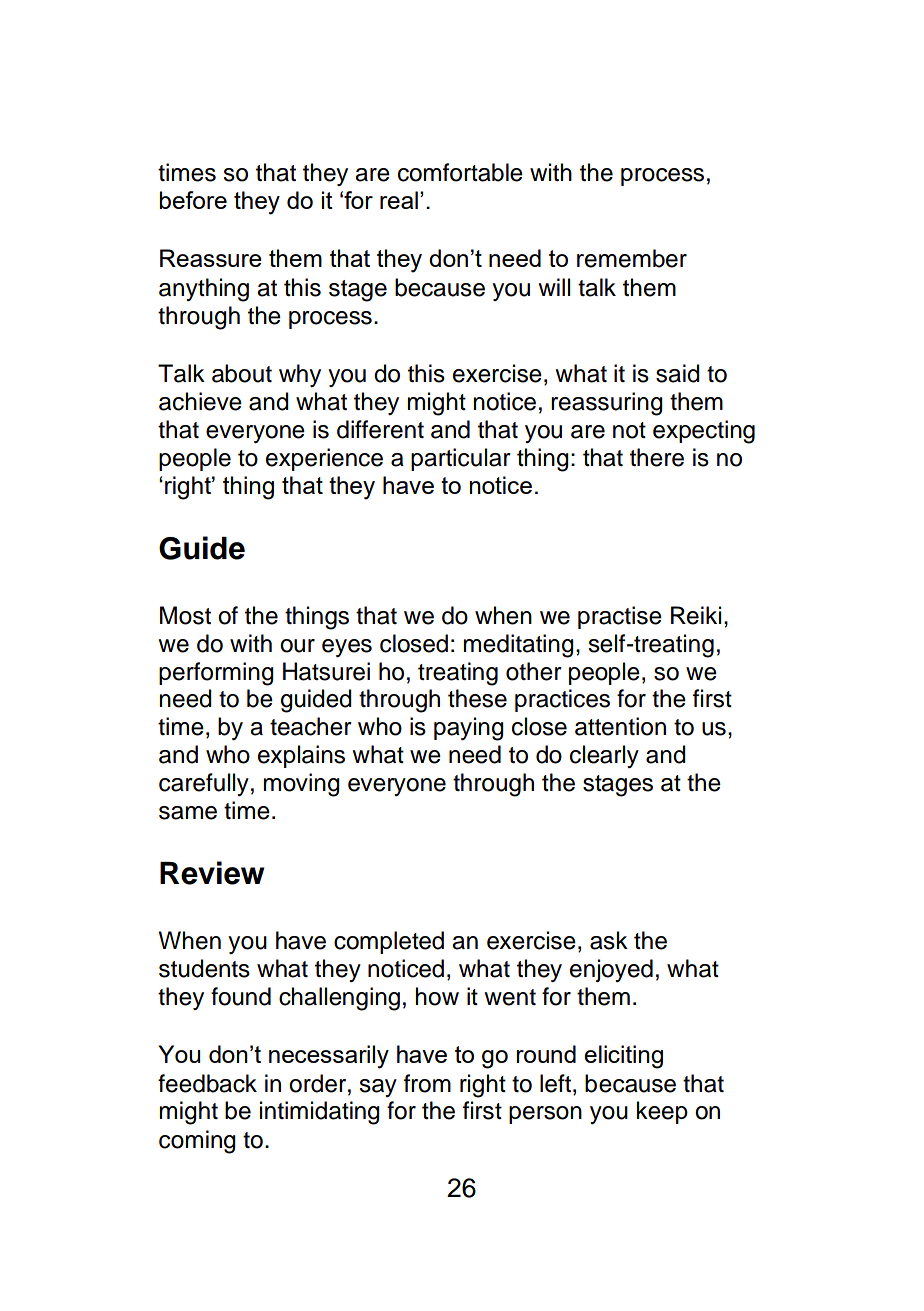 Image resolution: width=924 pixels, height=1311 pixels. I want to click on performing, so click(216, 674).
